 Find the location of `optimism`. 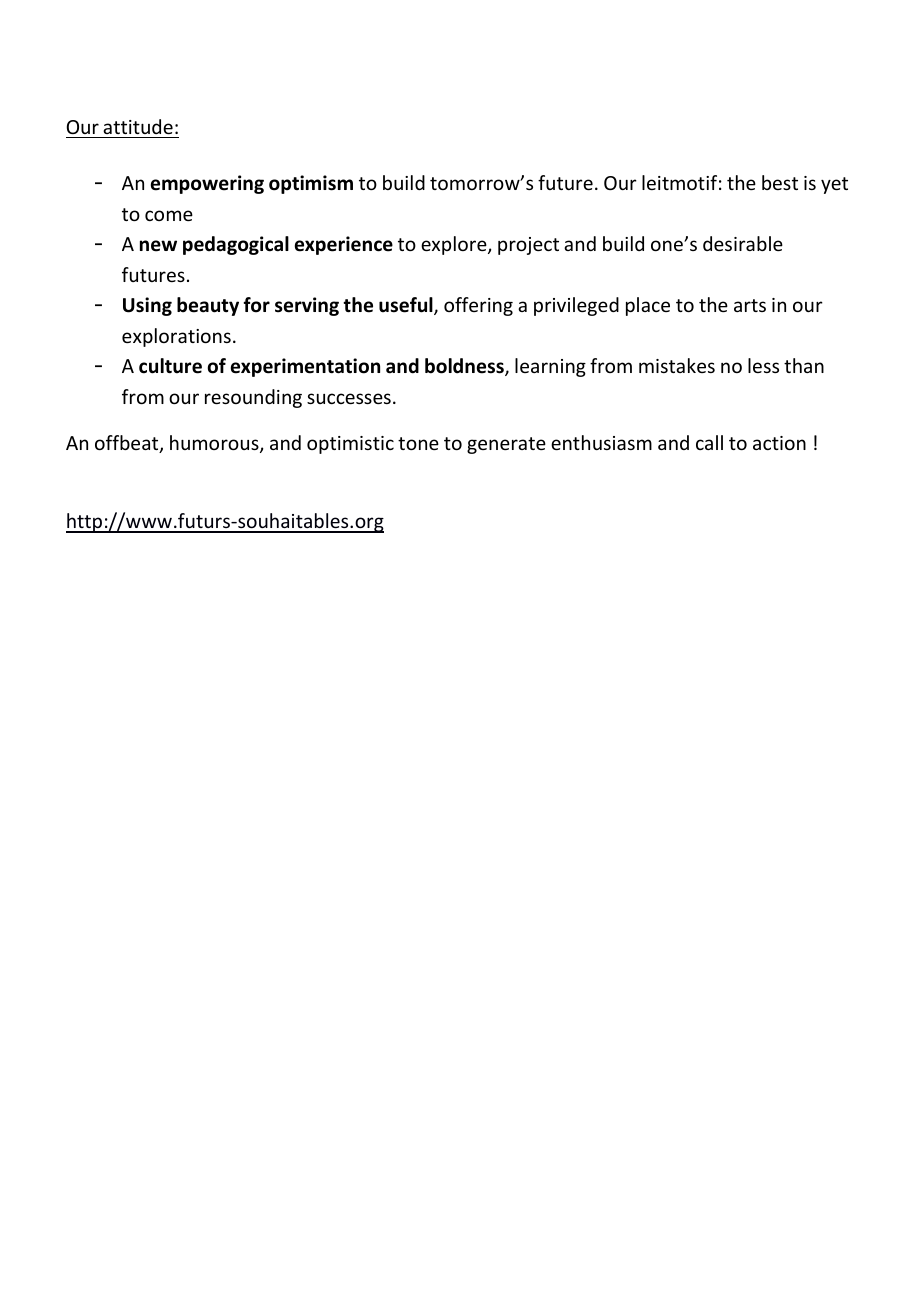

optimism is located at coordinates (311, 184).
